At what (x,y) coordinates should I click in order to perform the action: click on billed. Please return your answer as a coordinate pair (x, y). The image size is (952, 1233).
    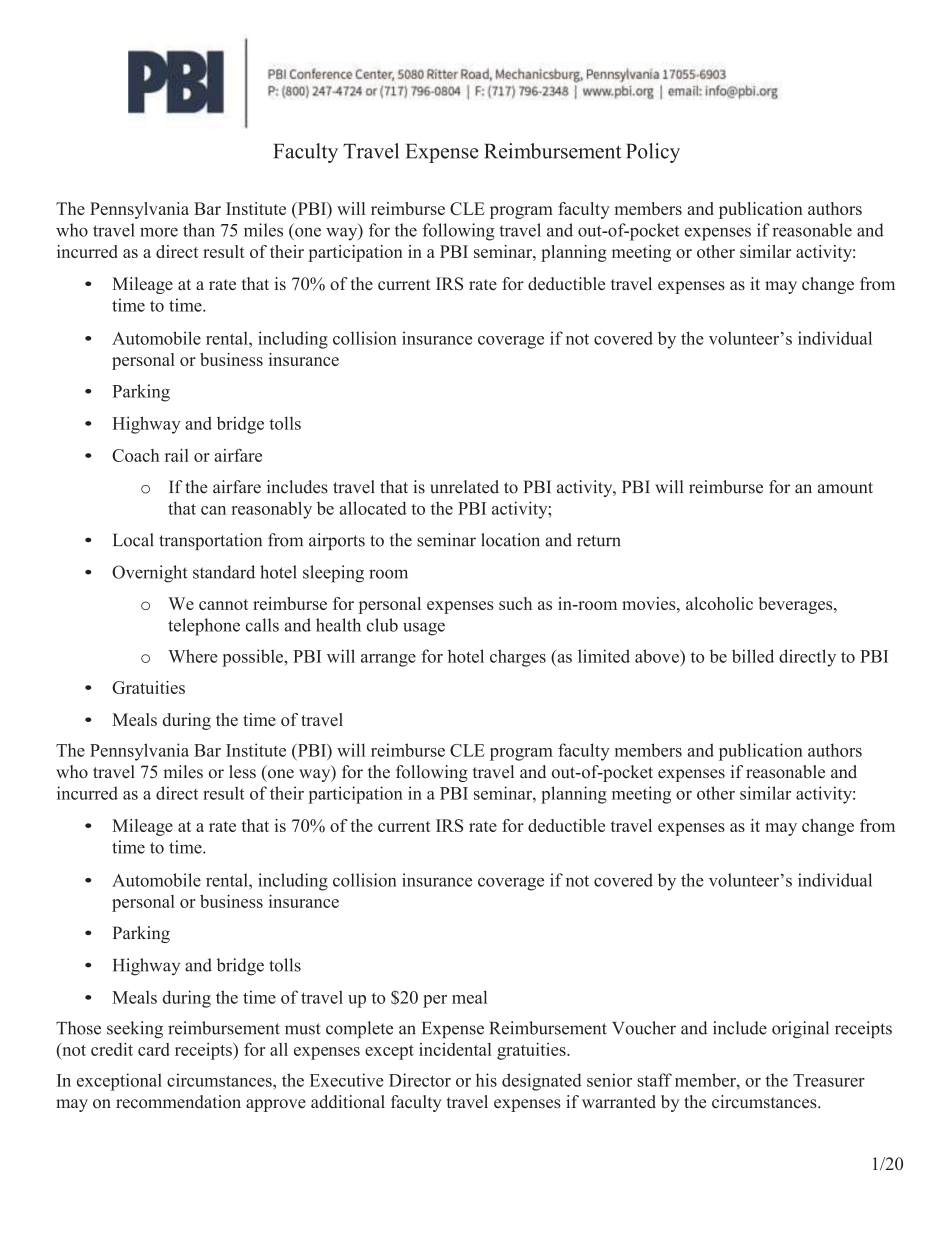
    Looking at the image, I should click on (753, 656).
